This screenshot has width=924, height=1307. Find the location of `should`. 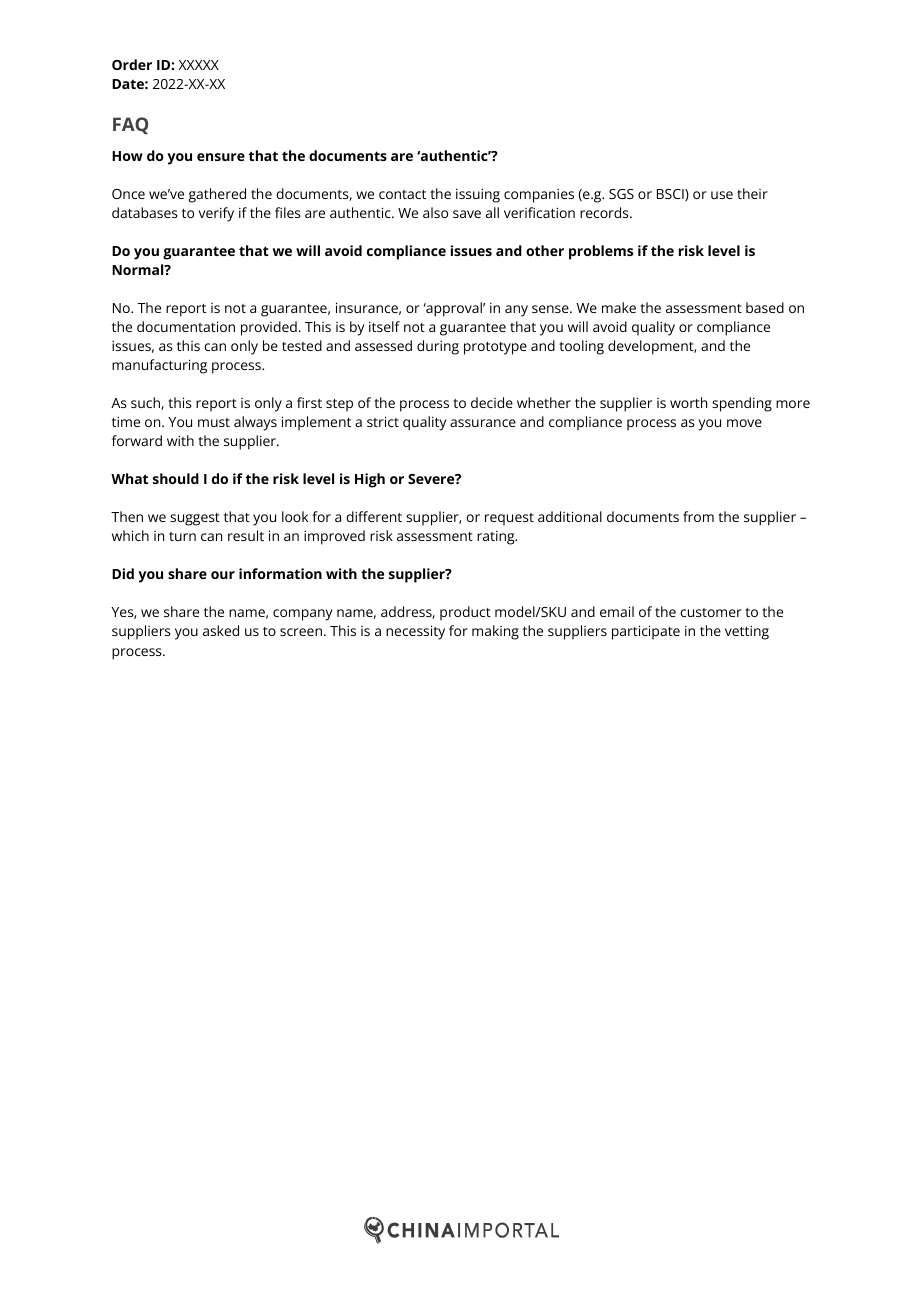

should is located at coordinates (176, 478).
